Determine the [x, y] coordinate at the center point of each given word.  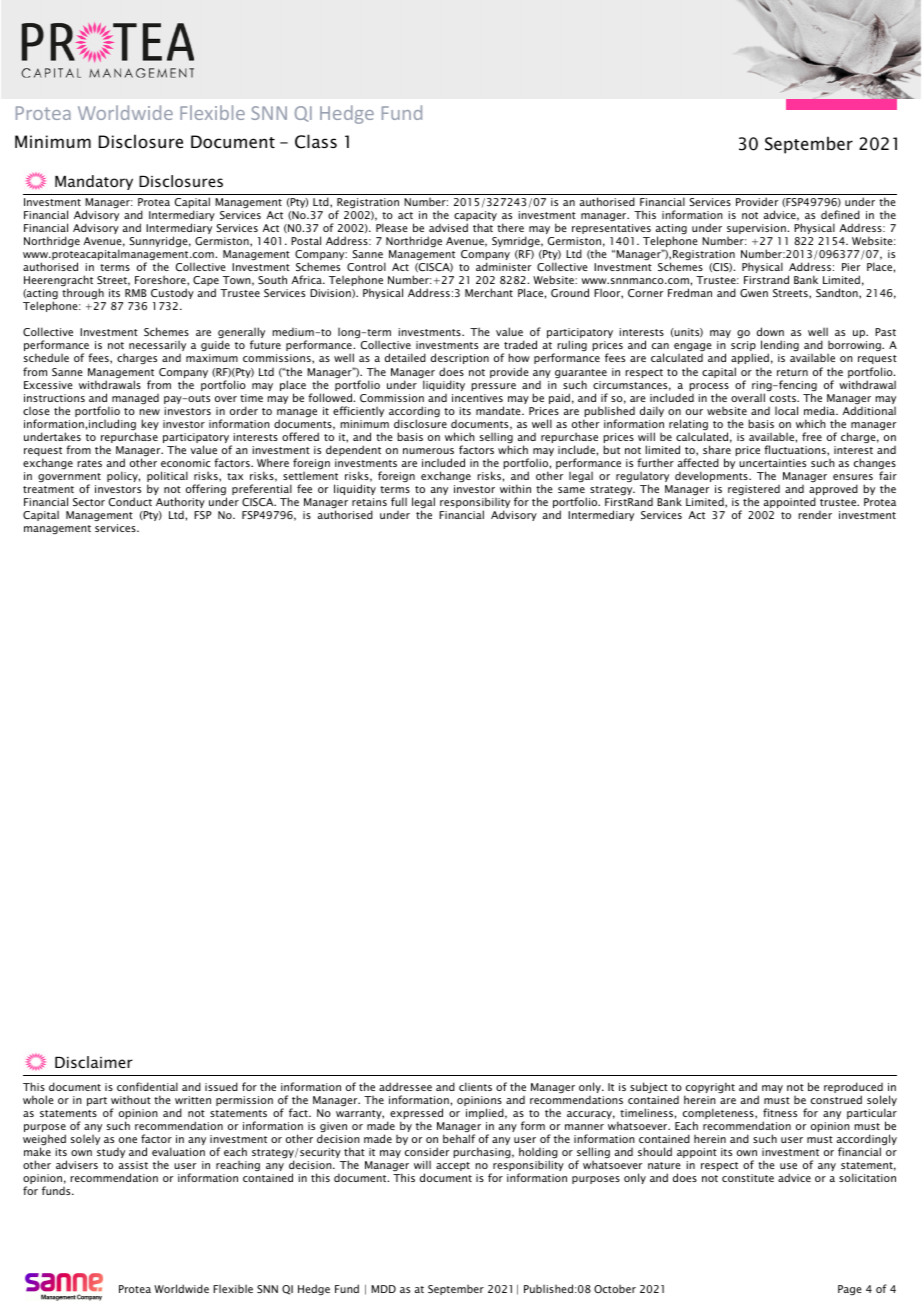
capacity [475, 217]
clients [475, 1086]
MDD [383, 1289]
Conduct [130, 501]
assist [133, 1165]
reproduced [853, 1089]
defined [840, 214]
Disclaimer [94, 1062]
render [815, 515]
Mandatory [94, 182]
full [399, 501]
